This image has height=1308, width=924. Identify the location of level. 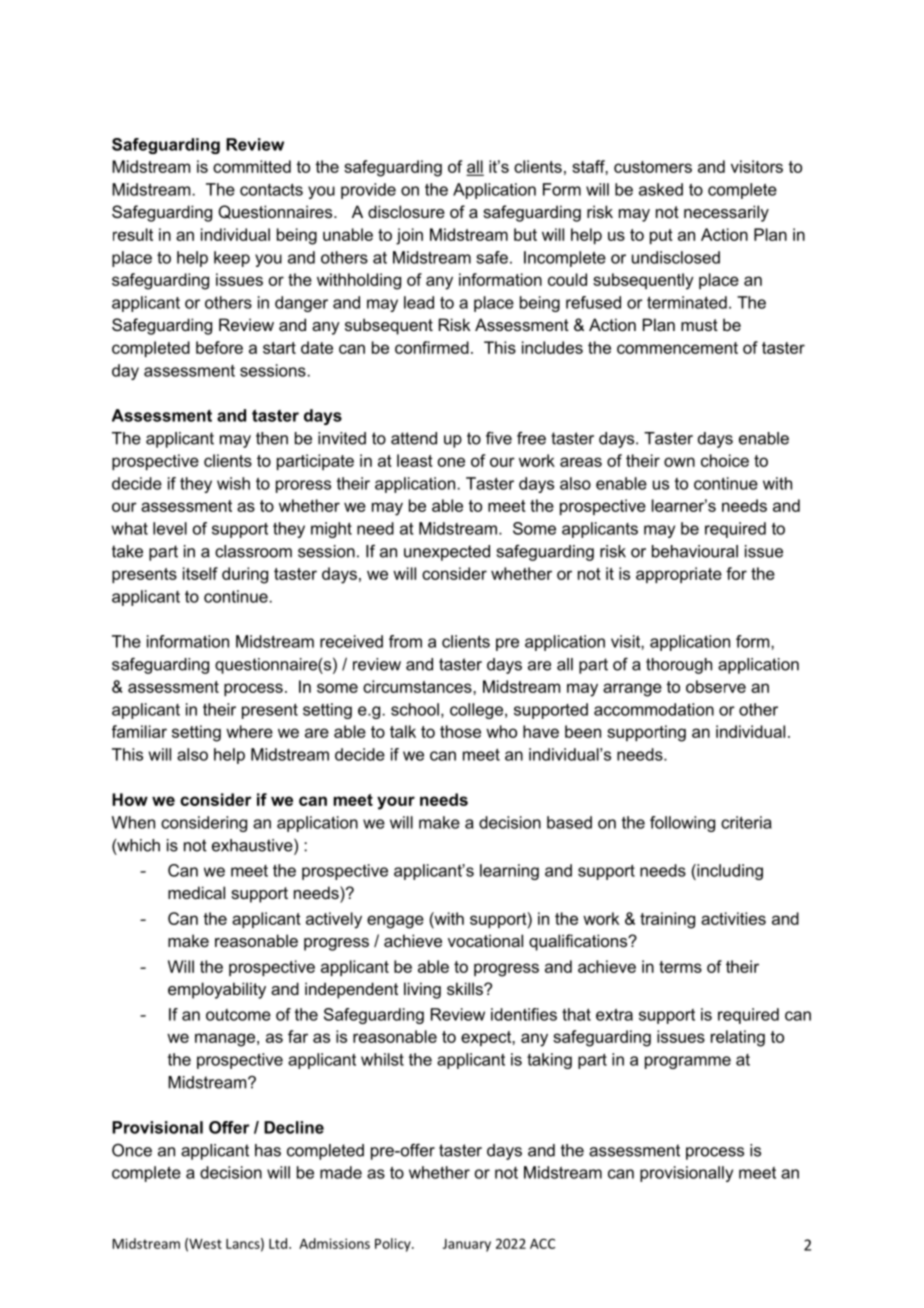
(170, 528).
